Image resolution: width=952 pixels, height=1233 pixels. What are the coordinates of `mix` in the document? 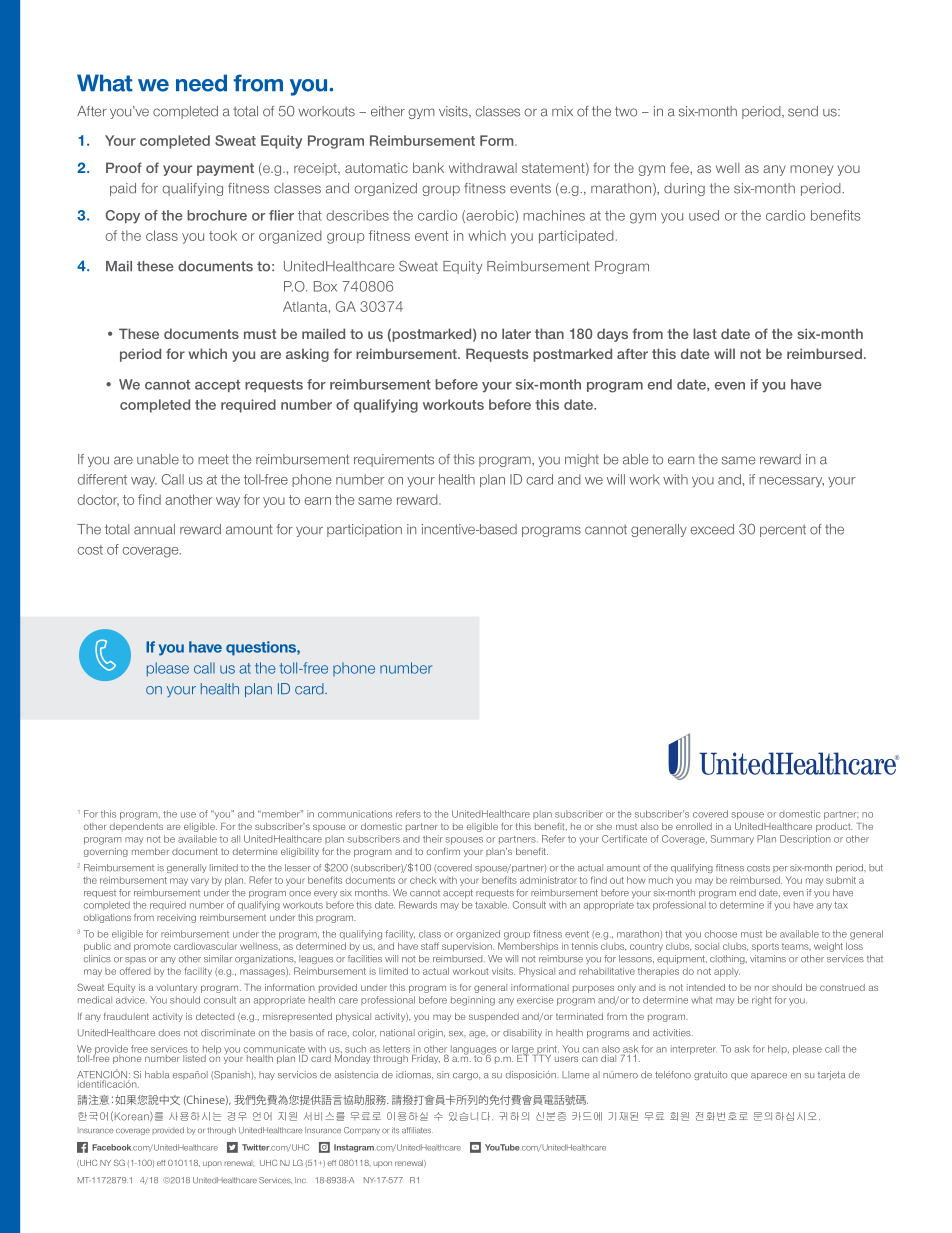 It's located at (562, 111).
